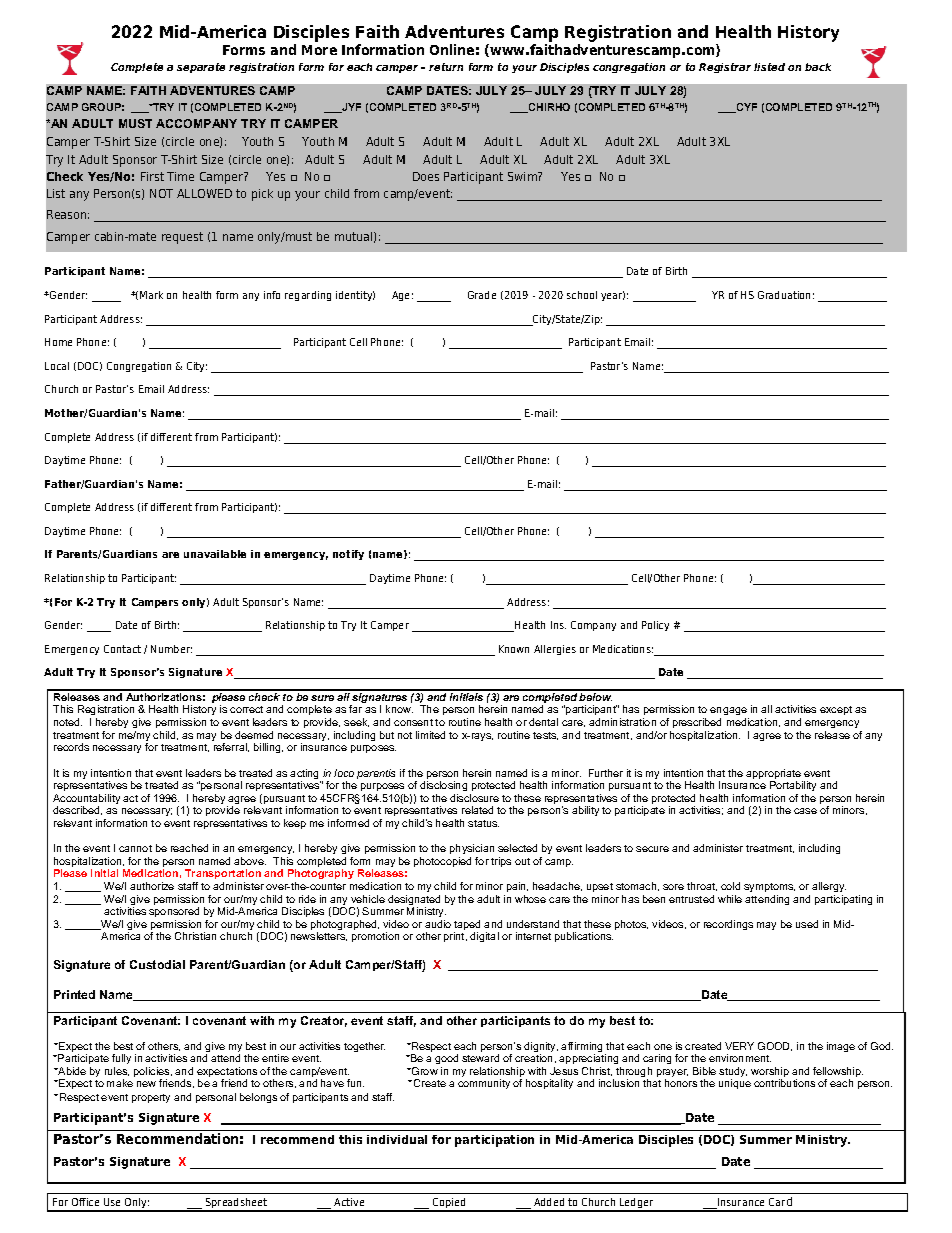 Image resolution: width=952 pixels, height=1233 pixels. What do you see at coordinates (582, 295) in the screenshot?
I see `school` at bounding box center [582, 295].
